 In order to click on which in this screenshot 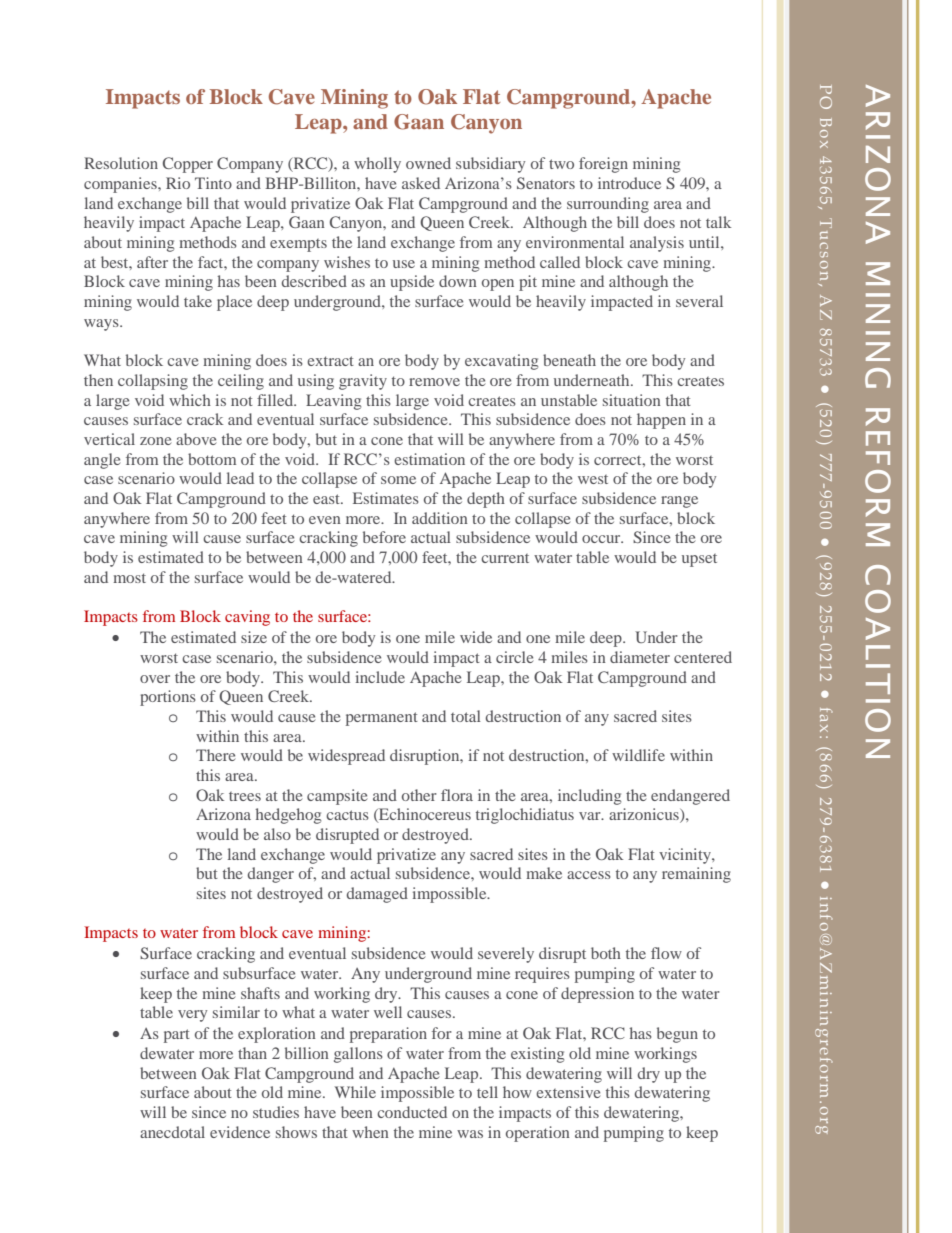, I will do `click(190, 400)`.
